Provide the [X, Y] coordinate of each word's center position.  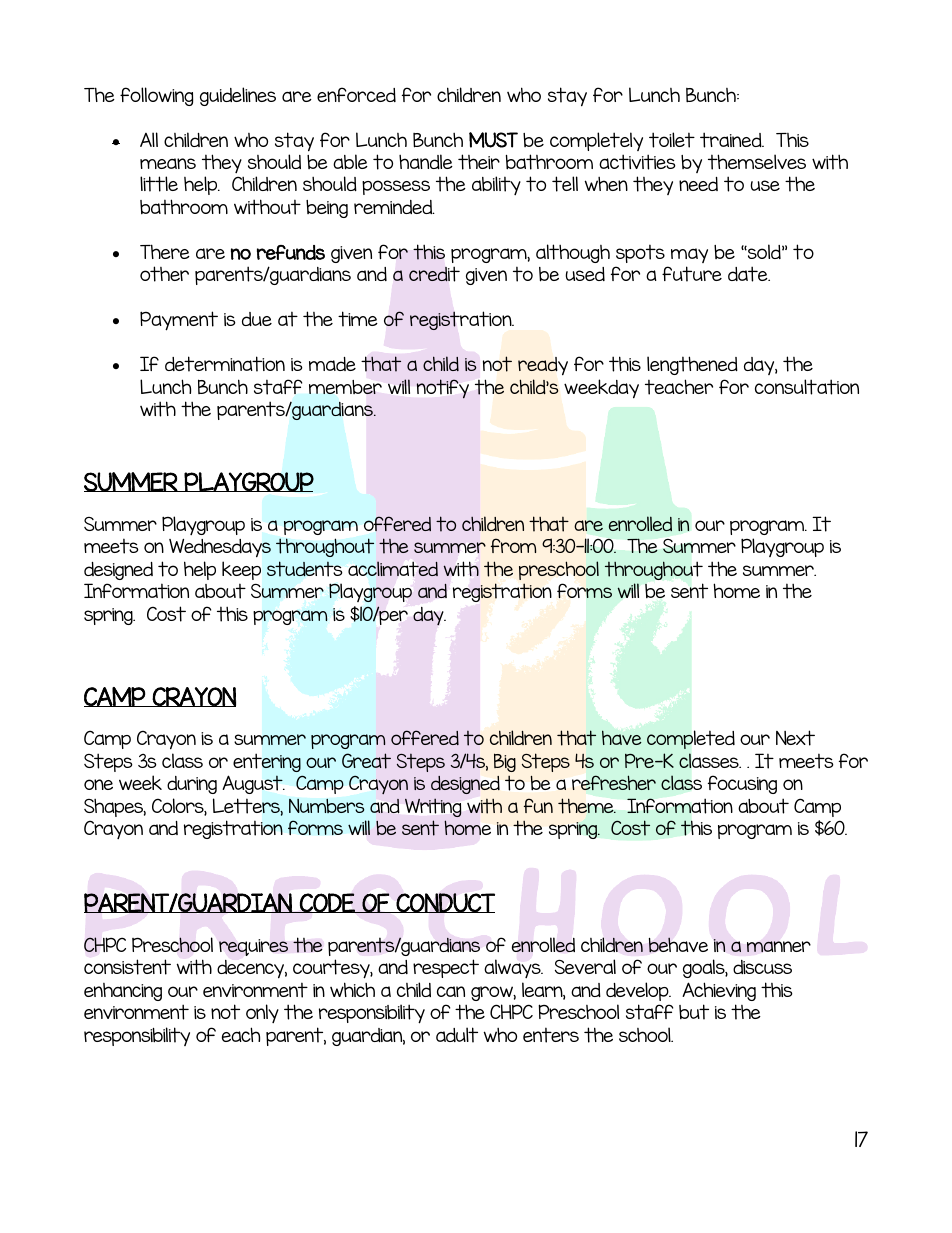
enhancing [123, 992]
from [513, 545]
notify [443, 388]
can [451, 991]
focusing [742, 784]
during [192, 785]
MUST [493, 140]
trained [732, 140]
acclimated [393, 569]
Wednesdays [220, 548]
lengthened [692, 365]
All [149, 139]
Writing [433, 807]
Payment [179, 321]
